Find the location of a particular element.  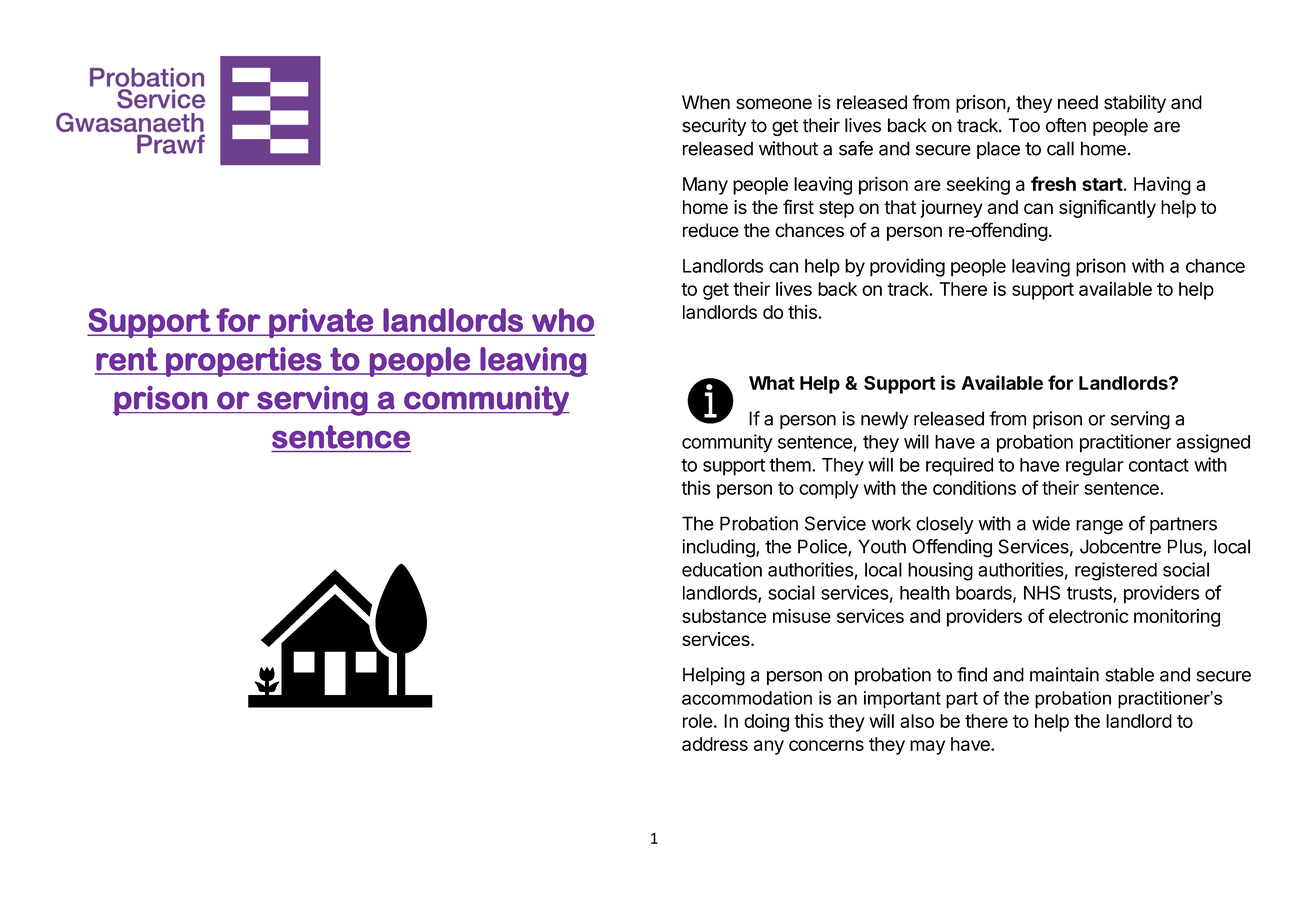

regular is located at coordinates (1095, 467).
